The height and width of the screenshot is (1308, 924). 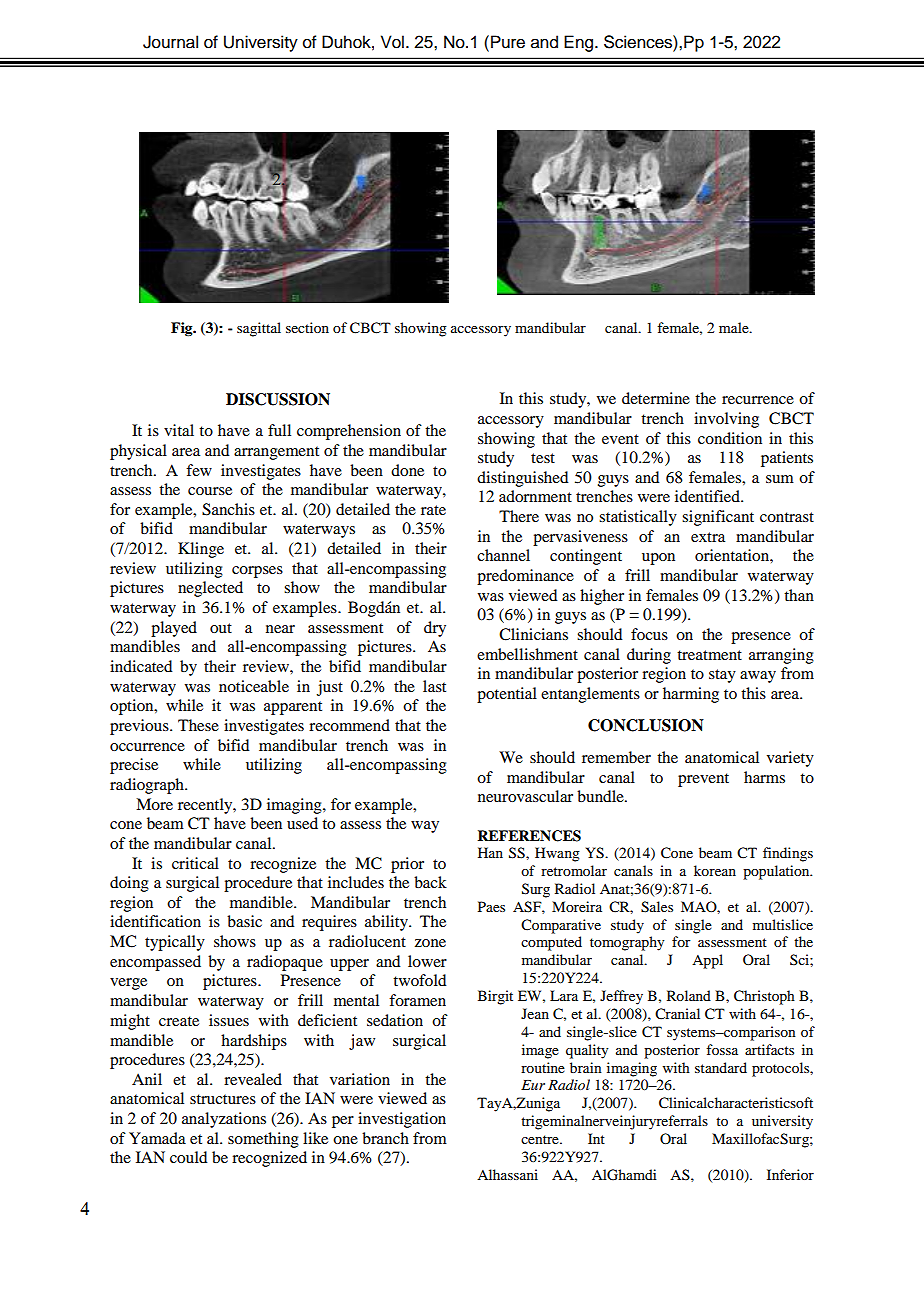 What do you see at coordinates (580, 43) in the screenshot?
I see `Eng` at bounding box center [580, 43].
